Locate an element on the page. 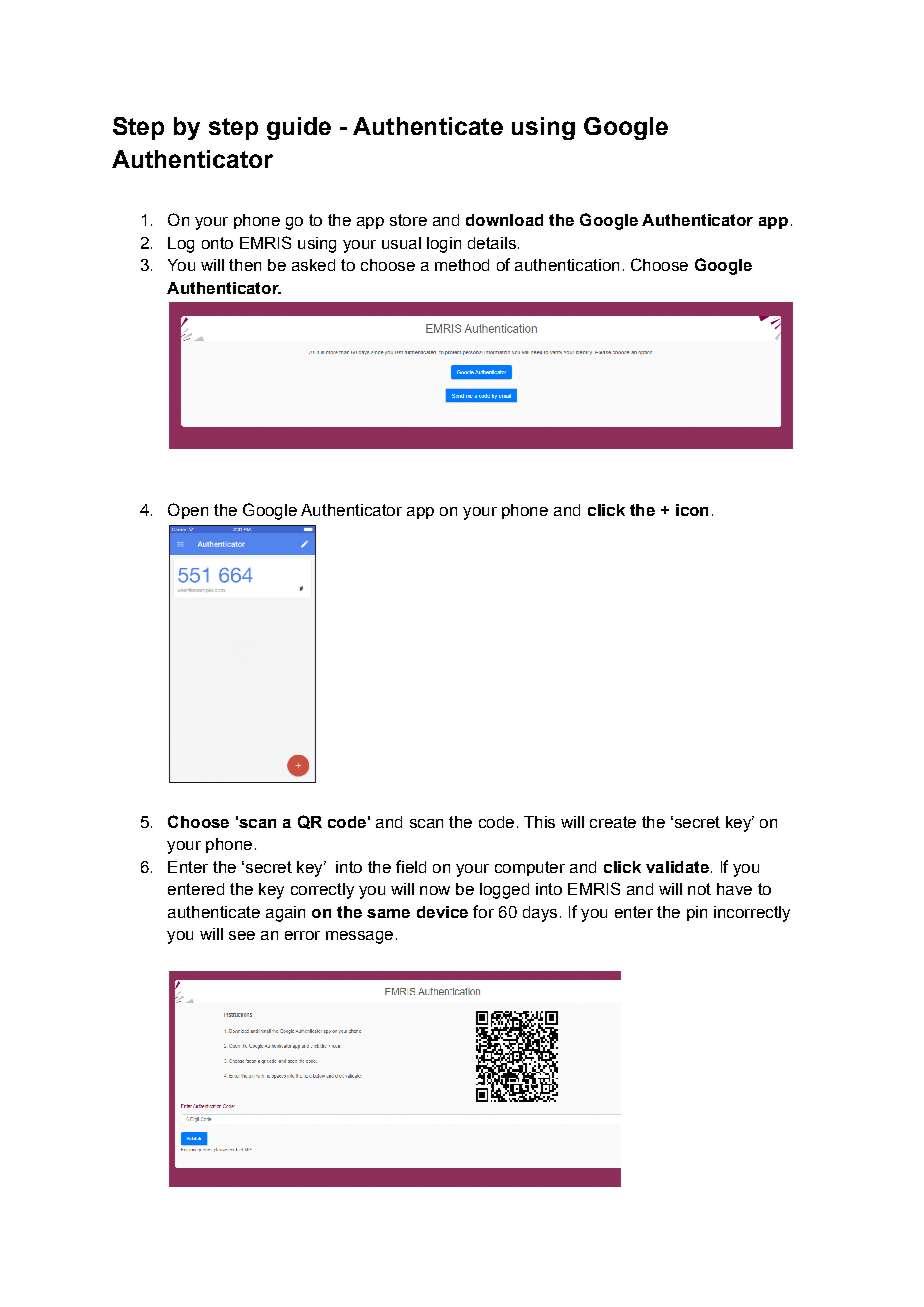 This image has height=1307, width=924. login is located at coordinates (444, 245).
